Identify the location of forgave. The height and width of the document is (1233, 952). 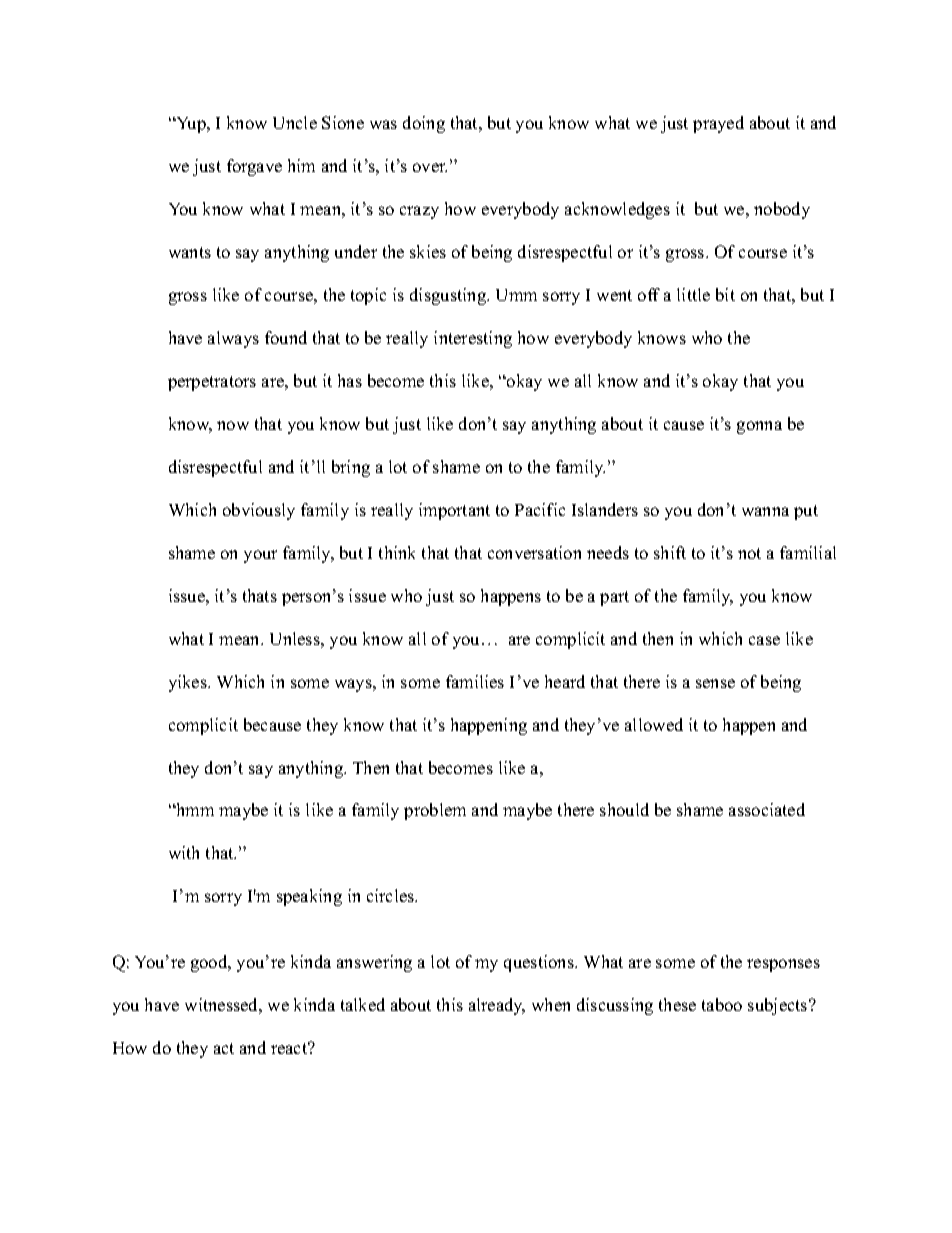
(254, 167).
